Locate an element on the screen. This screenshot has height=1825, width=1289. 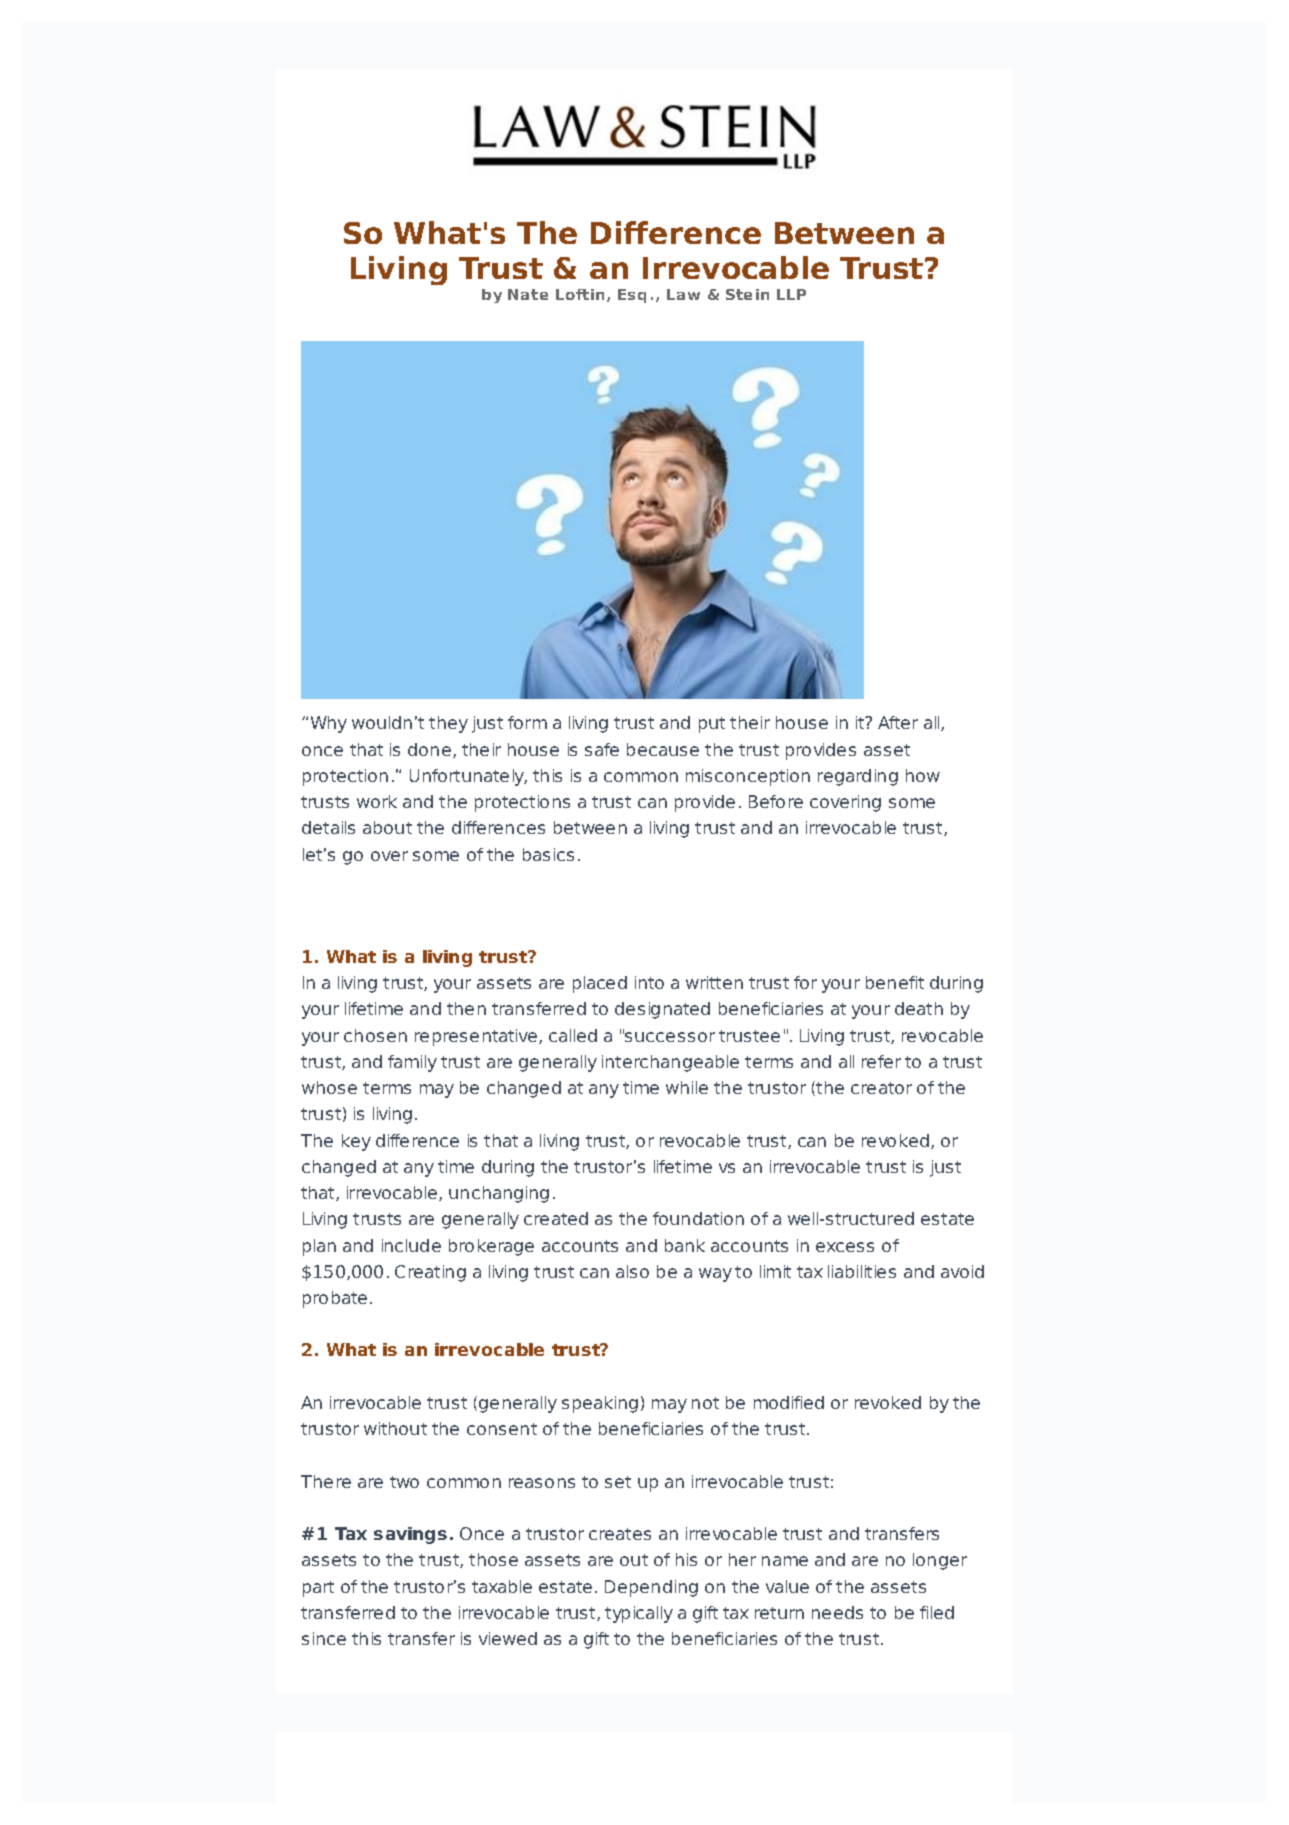
regarding is located at coordinates (858, 777).
